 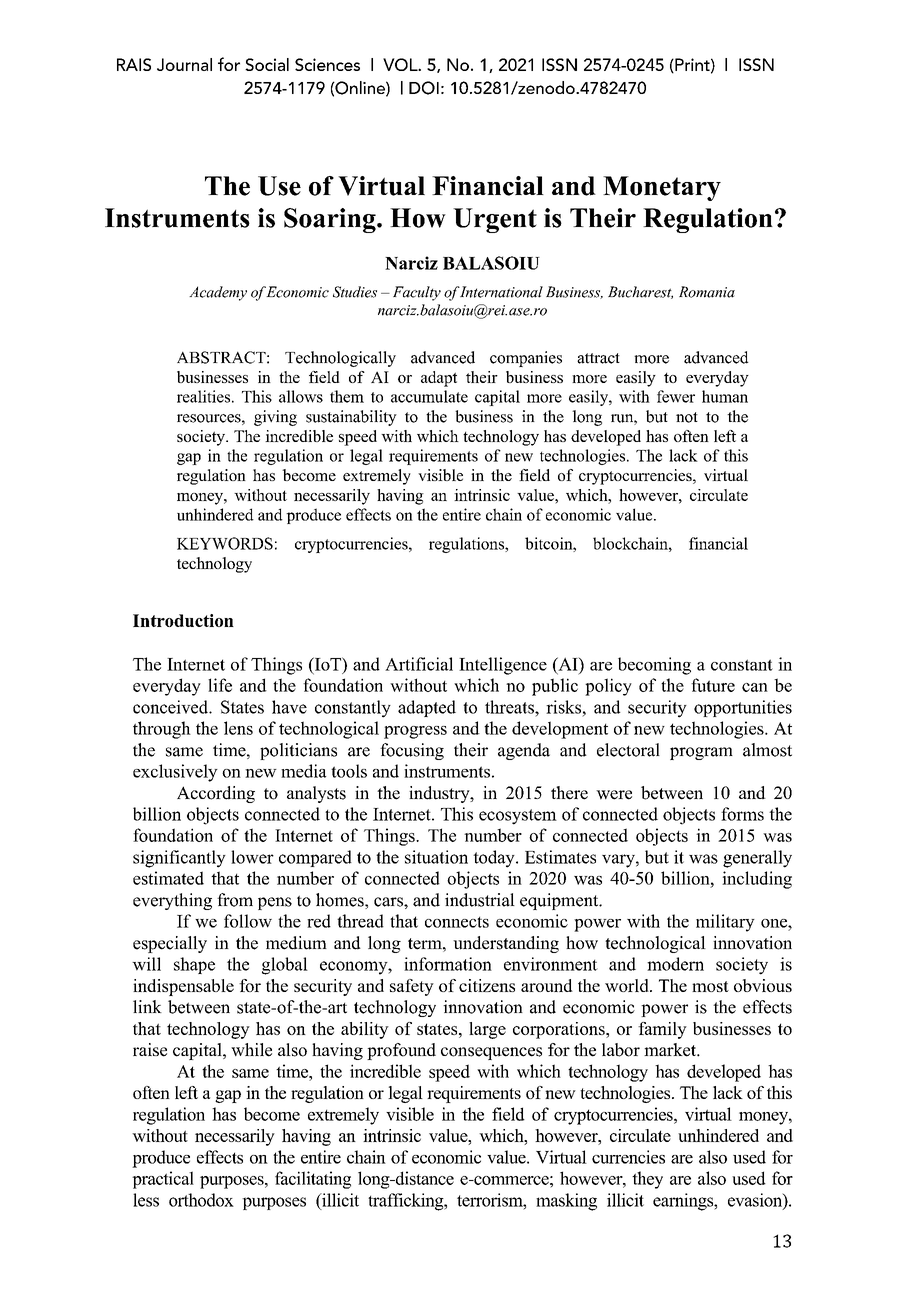 I want to click on Journal, so click(x=184, y=64).
